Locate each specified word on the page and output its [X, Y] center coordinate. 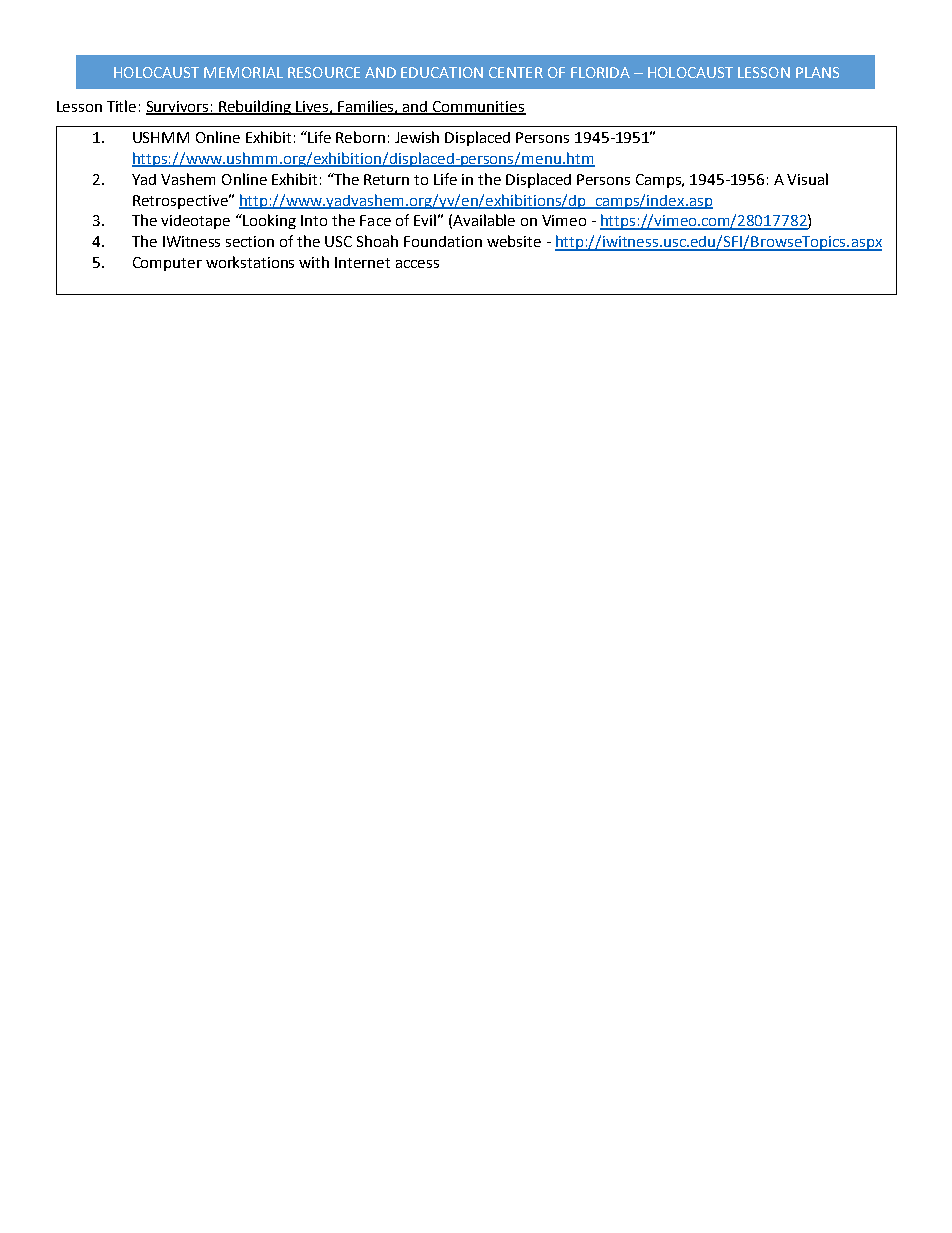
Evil [425, 220]
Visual [807, 179]
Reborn [360, 137]
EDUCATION [442, 72]
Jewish [417, 137]
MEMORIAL [243, 72]
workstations [250, 262]
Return [386, 179]
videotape [195, 222]
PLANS [817, 72]
